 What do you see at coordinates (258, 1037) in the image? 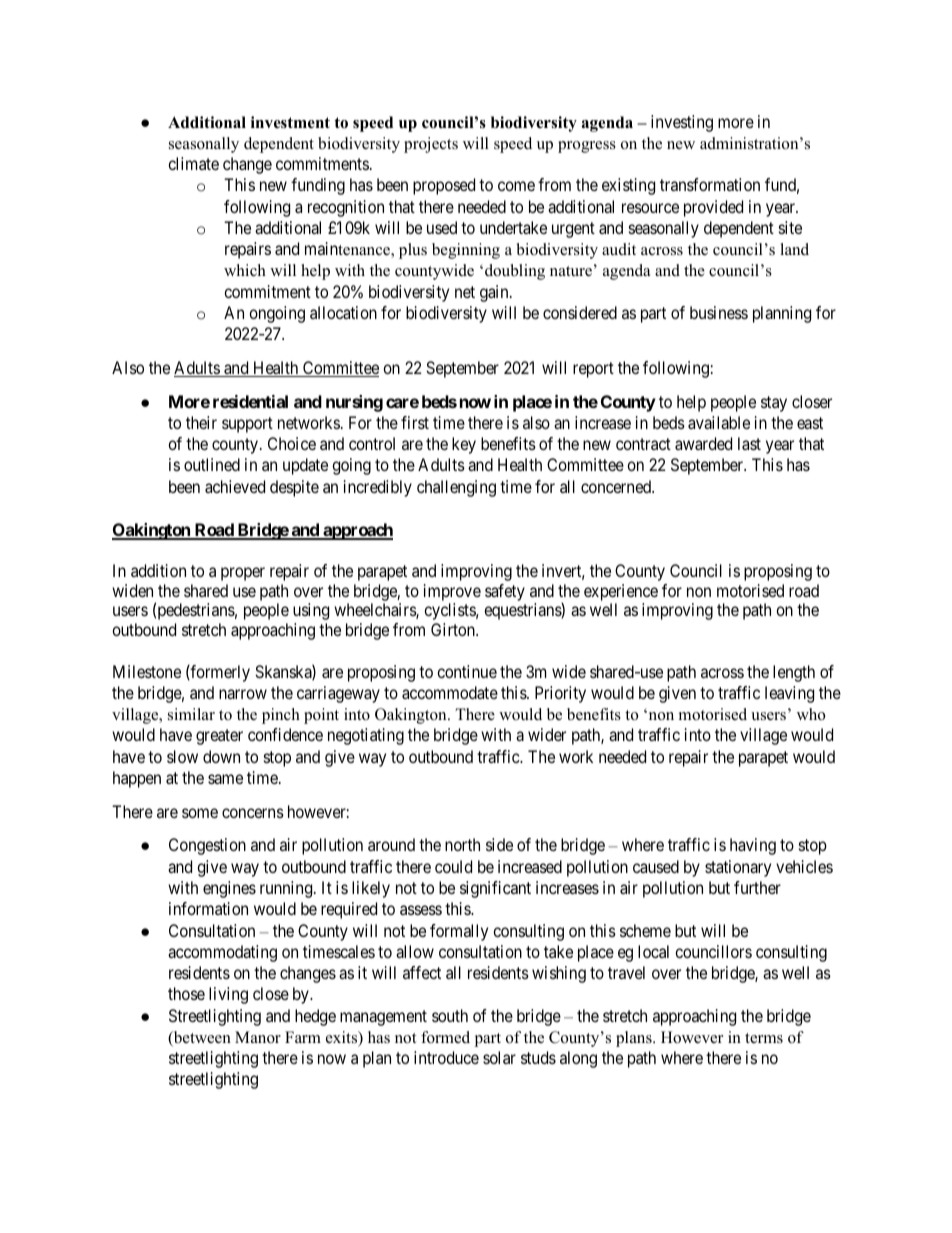
I see `Manor` at bounding box center [258, 1037].
